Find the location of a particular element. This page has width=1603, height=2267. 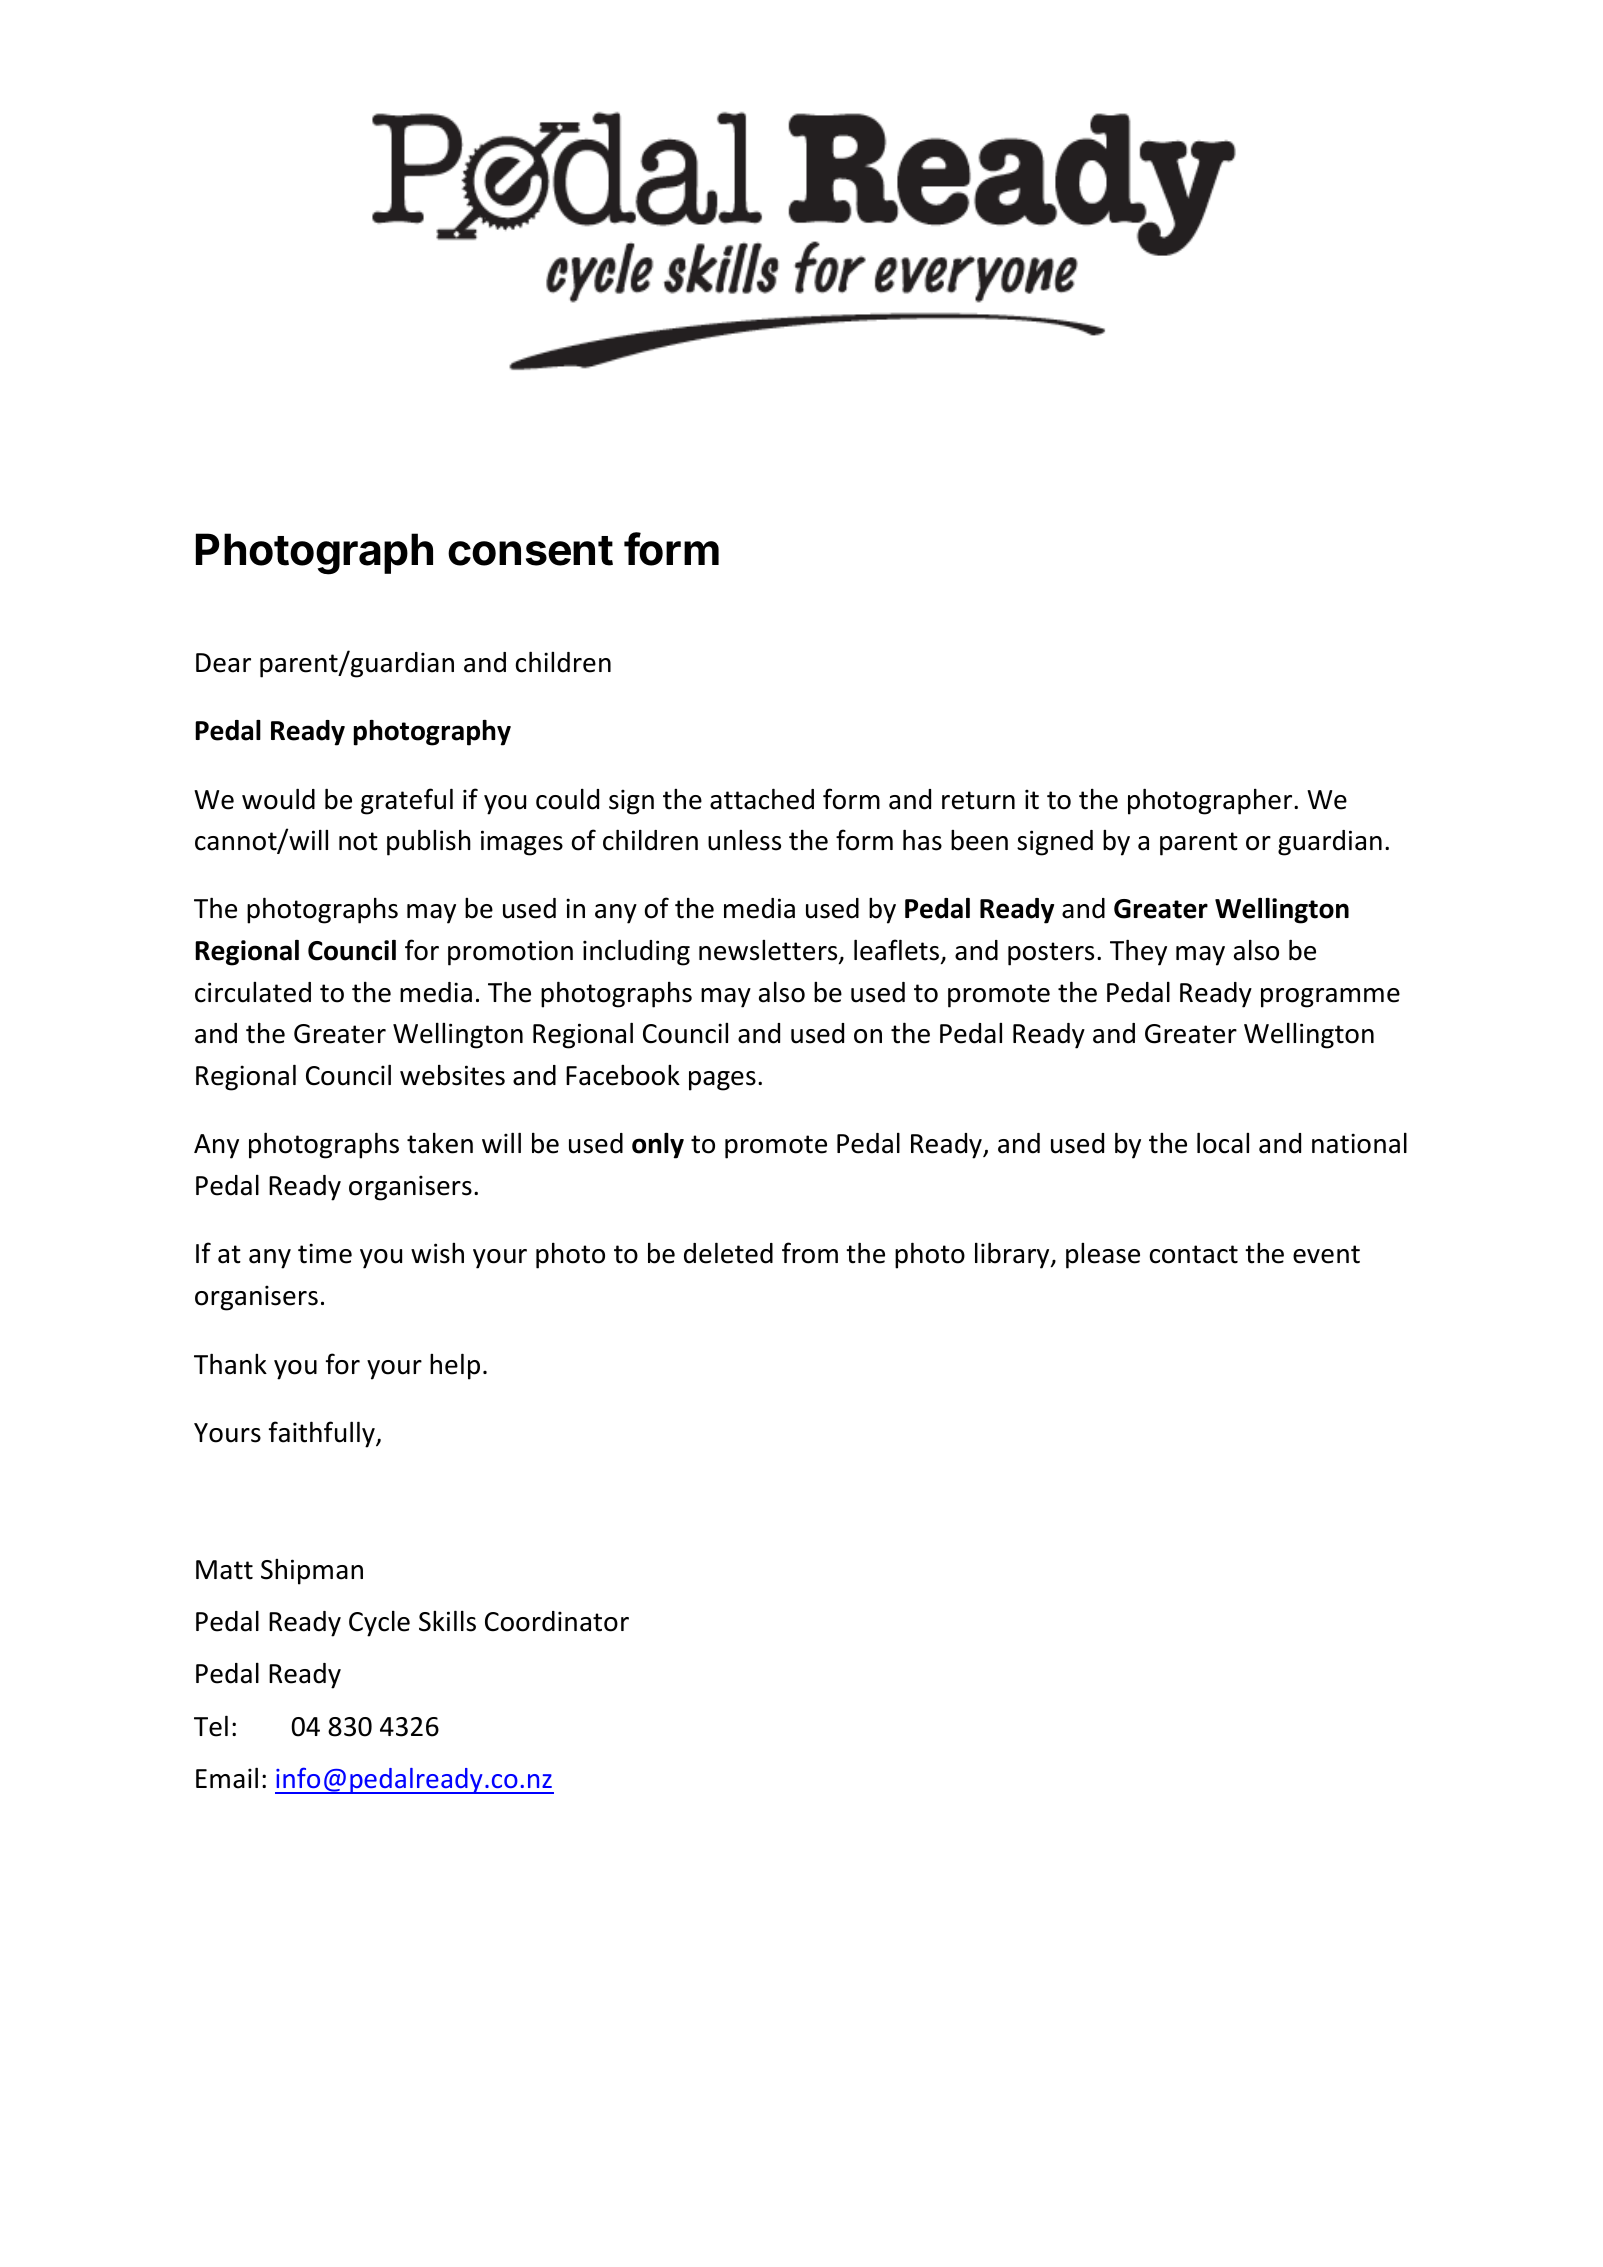

faithfully is located at coordinates (323, 1434).
